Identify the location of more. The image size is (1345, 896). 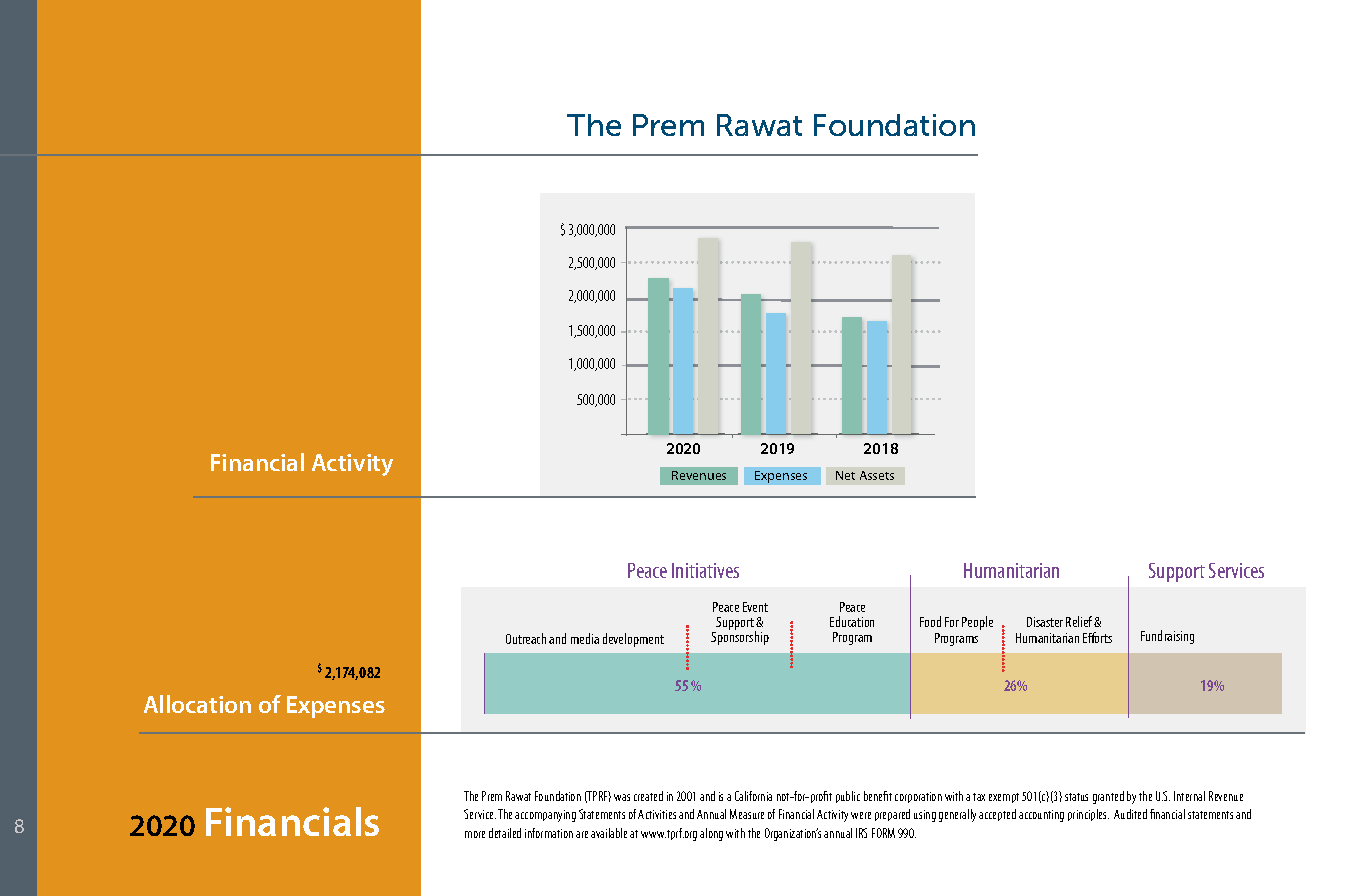
(475, 834).
